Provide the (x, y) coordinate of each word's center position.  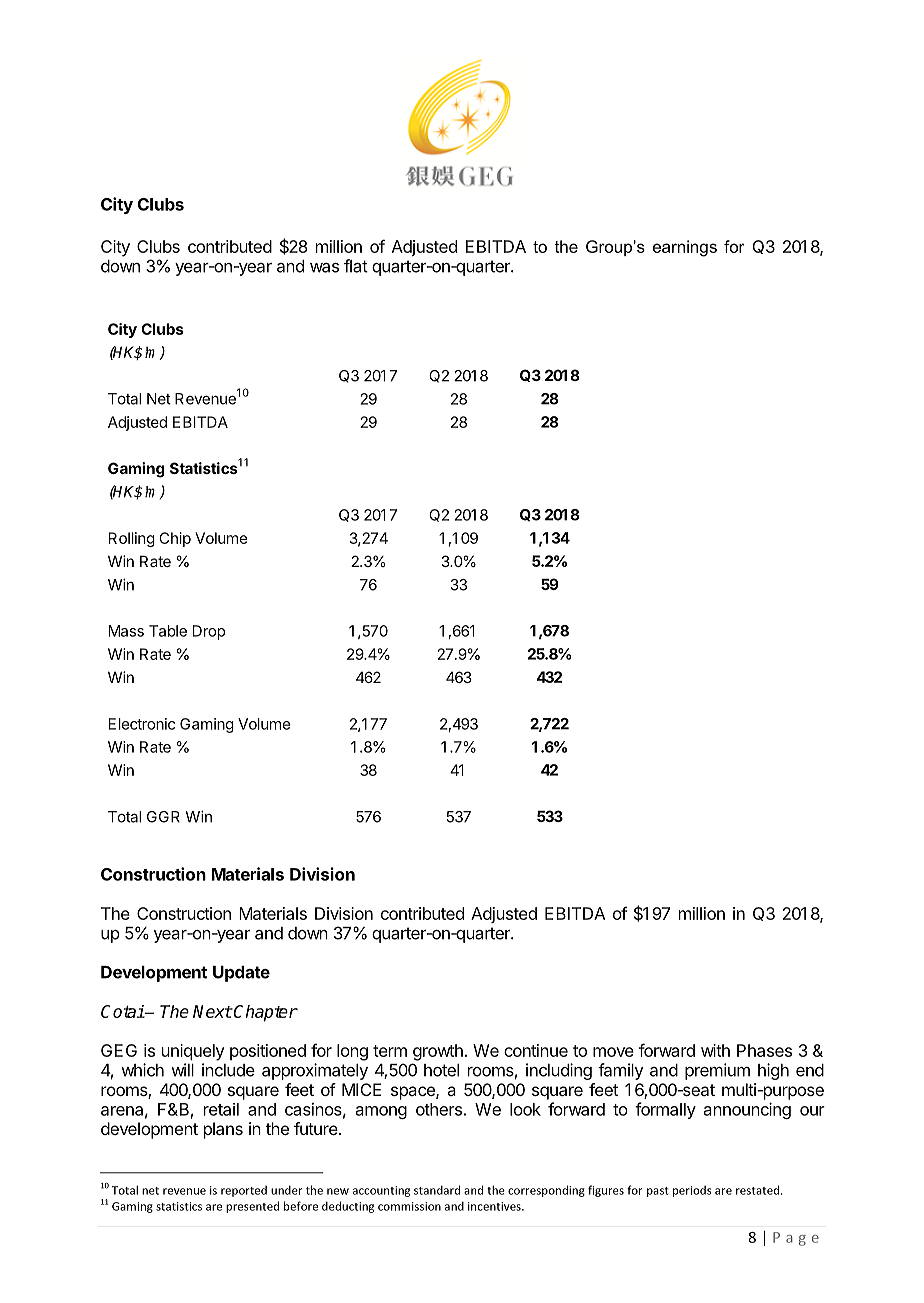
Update (241, 974)
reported (244, 1191)
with (715, 1050)
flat (356, 266)
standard (437, 1190)
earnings (685, 248)
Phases (764, 1050)
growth (438, 1052)
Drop (209, 632)
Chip (175, 539)
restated (759, 1190)
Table (168, 631)
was (324, 268)
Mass (126, 631)
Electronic (142, 724)
